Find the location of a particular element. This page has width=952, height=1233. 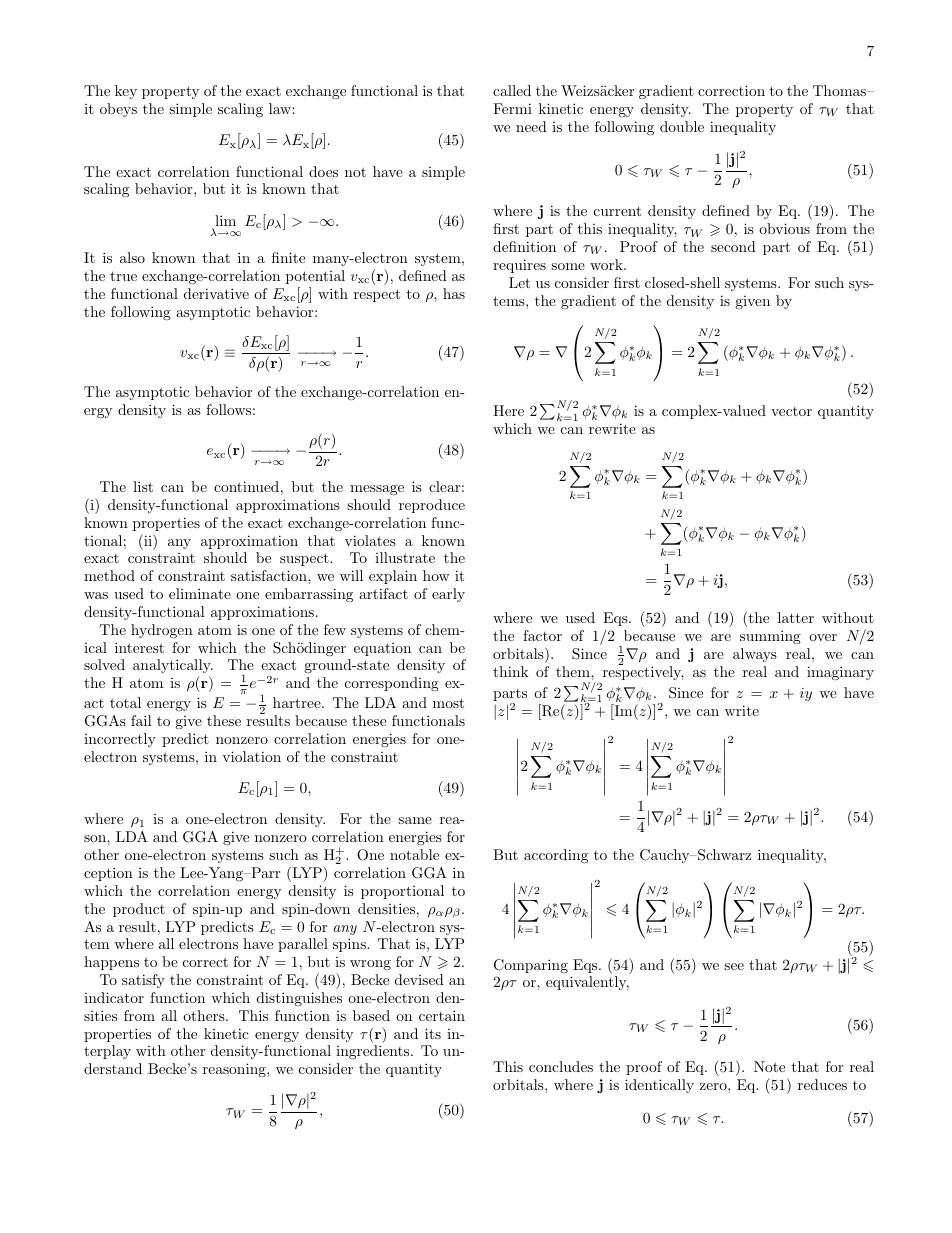

Note is located at coordinates (769, 1066).
